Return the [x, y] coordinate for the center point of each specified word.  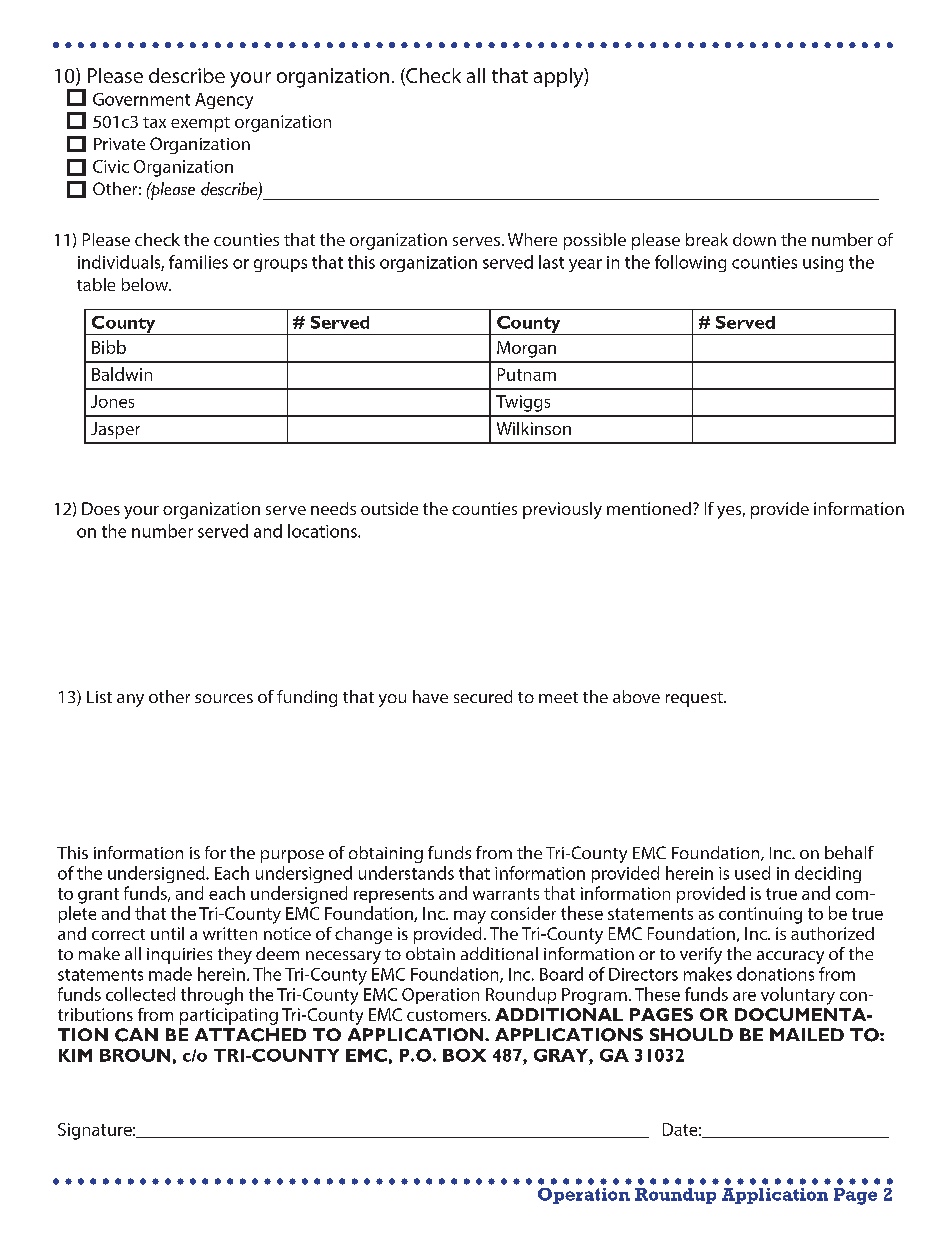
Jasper [115, 430]
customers [448, 1015]
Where [532, 239]
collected [140, 994]
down [754, 239]
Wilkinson [534, 428]
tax [154, 122]
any [130, 700]
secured [483, 696]
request [695, 699]
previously [562, 510]
